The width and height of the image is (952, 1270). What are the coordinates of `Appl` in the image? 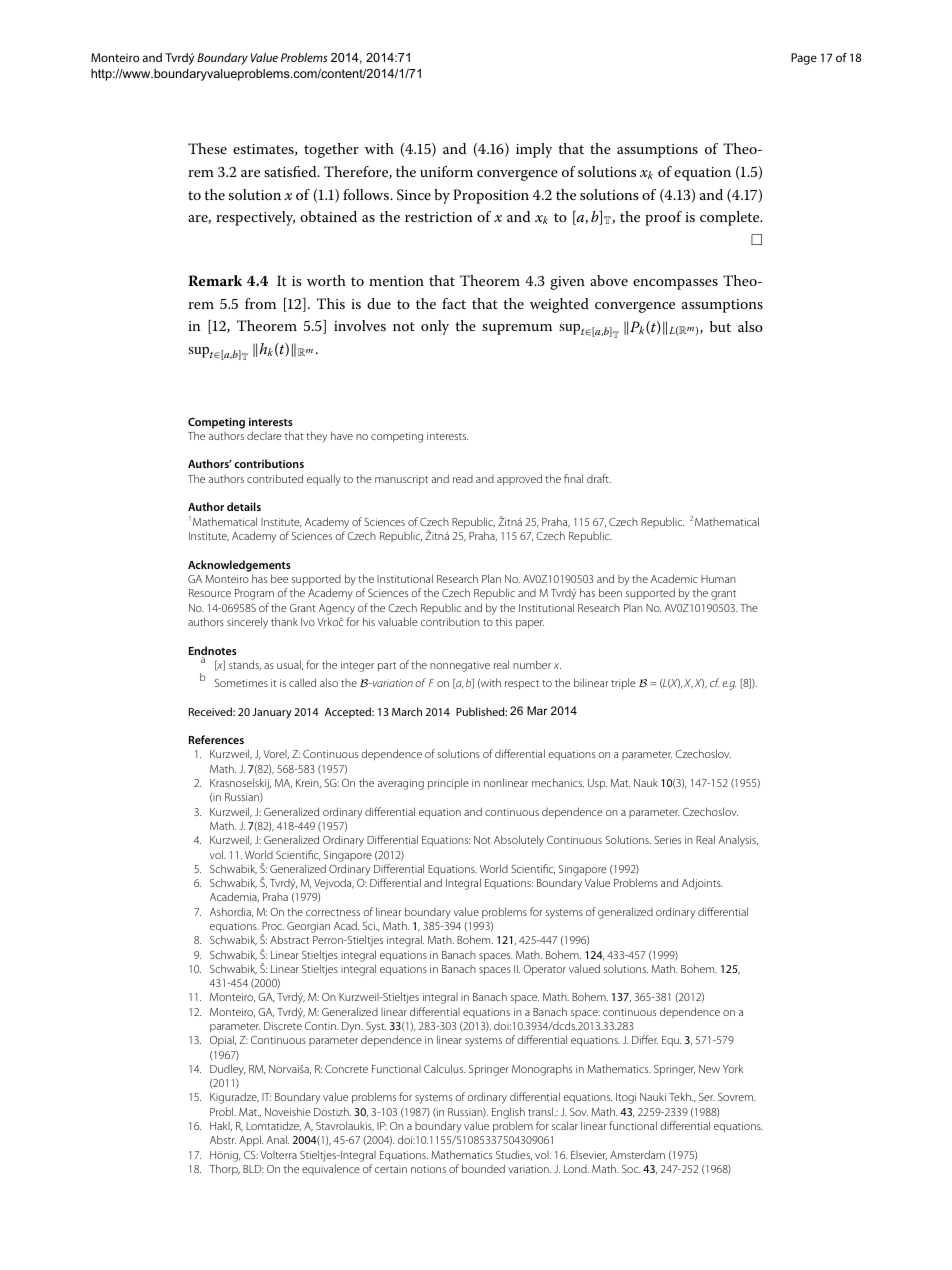 It's located at (251, 1141).
